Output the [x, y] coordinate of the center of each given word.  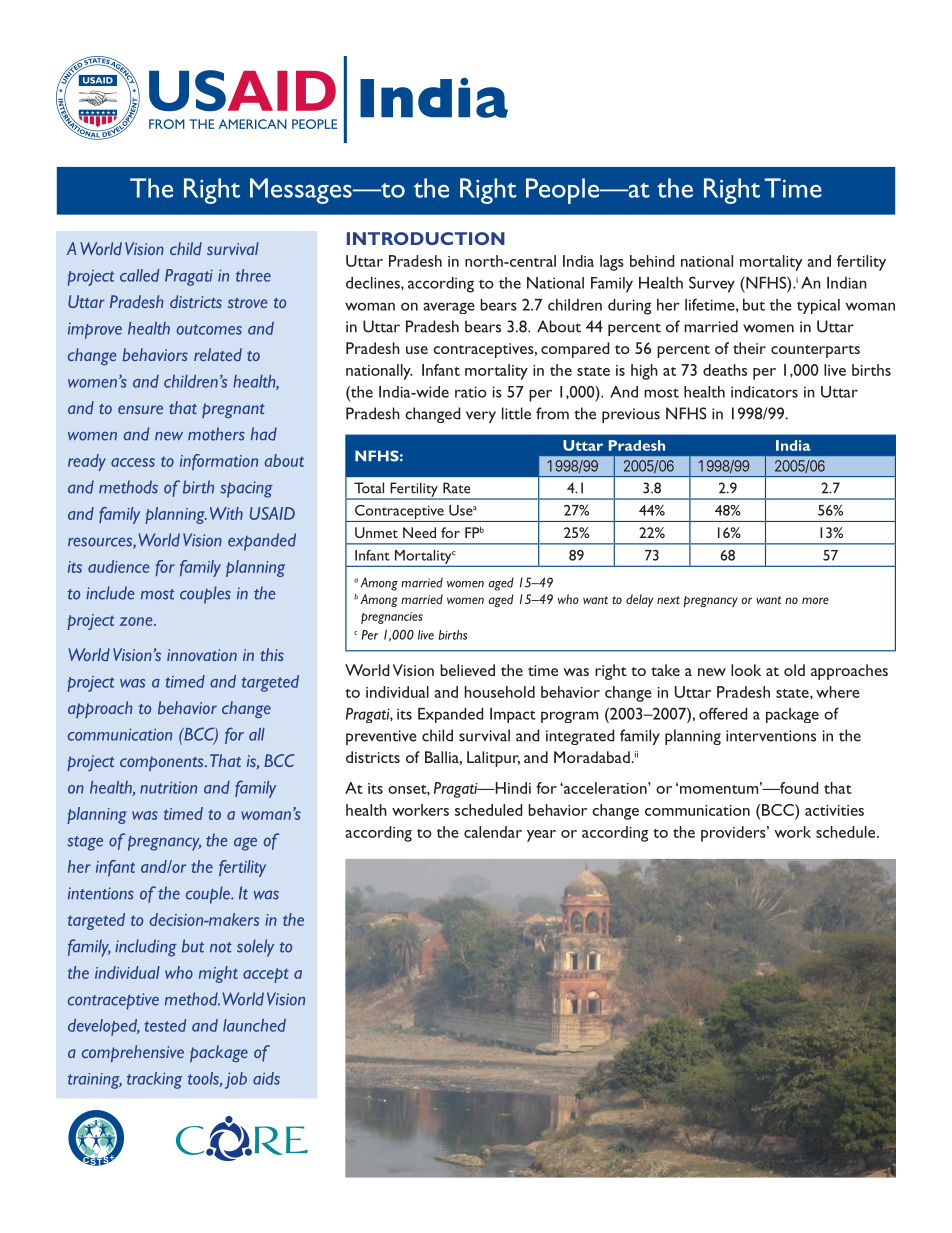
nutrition [168, 787]
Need [419, 532]
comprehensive [133, 1053]
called [139, 275]
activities [834, 810]
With [226, 513]
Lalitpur [493, 759]
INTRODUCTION [426, 238]
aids [266, 1078]
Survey [712, 284]
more [815, 600]
